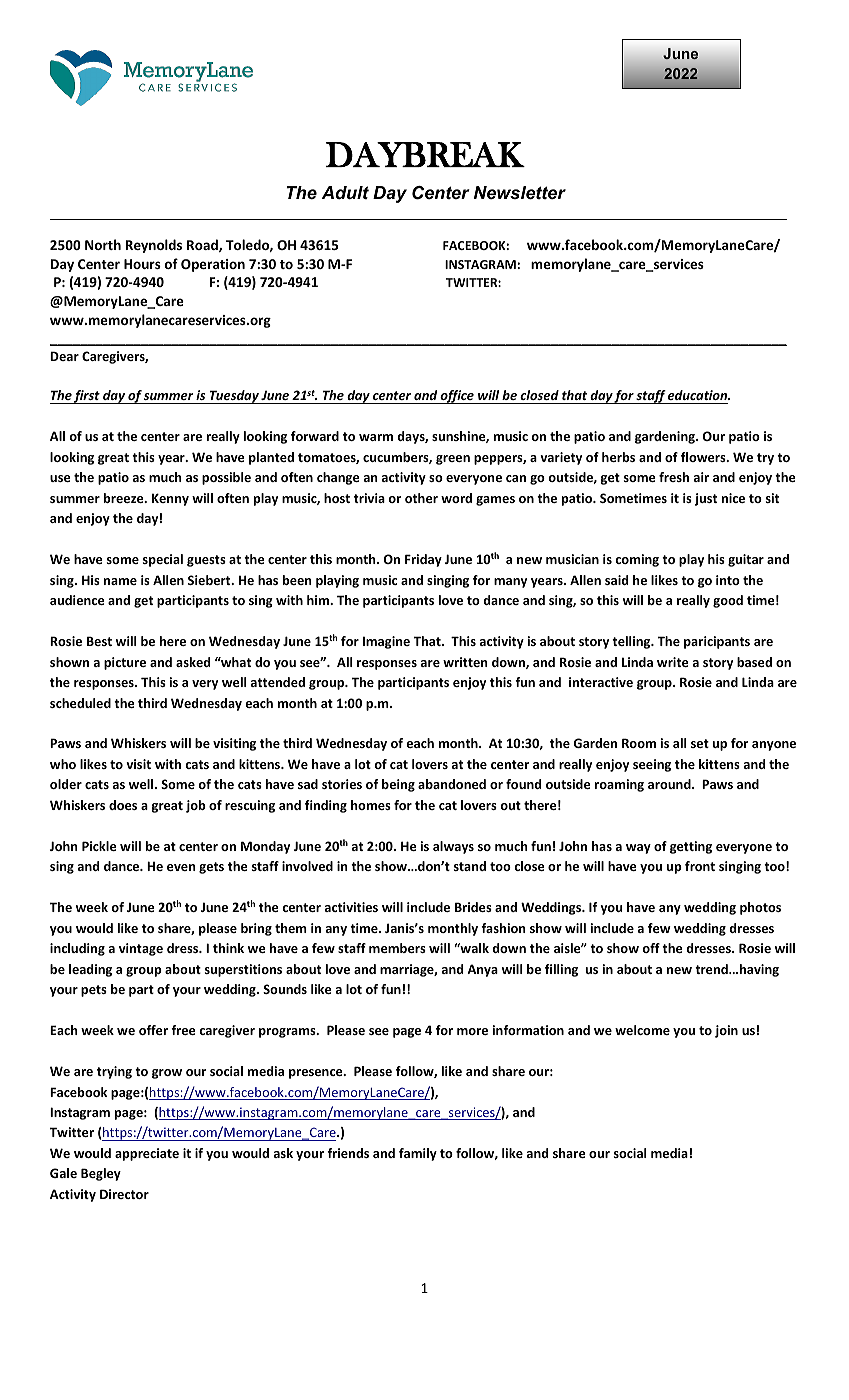  Describe the element at coordinates (147, 1154) in the screenshot. I see `appreciate` at that location.
